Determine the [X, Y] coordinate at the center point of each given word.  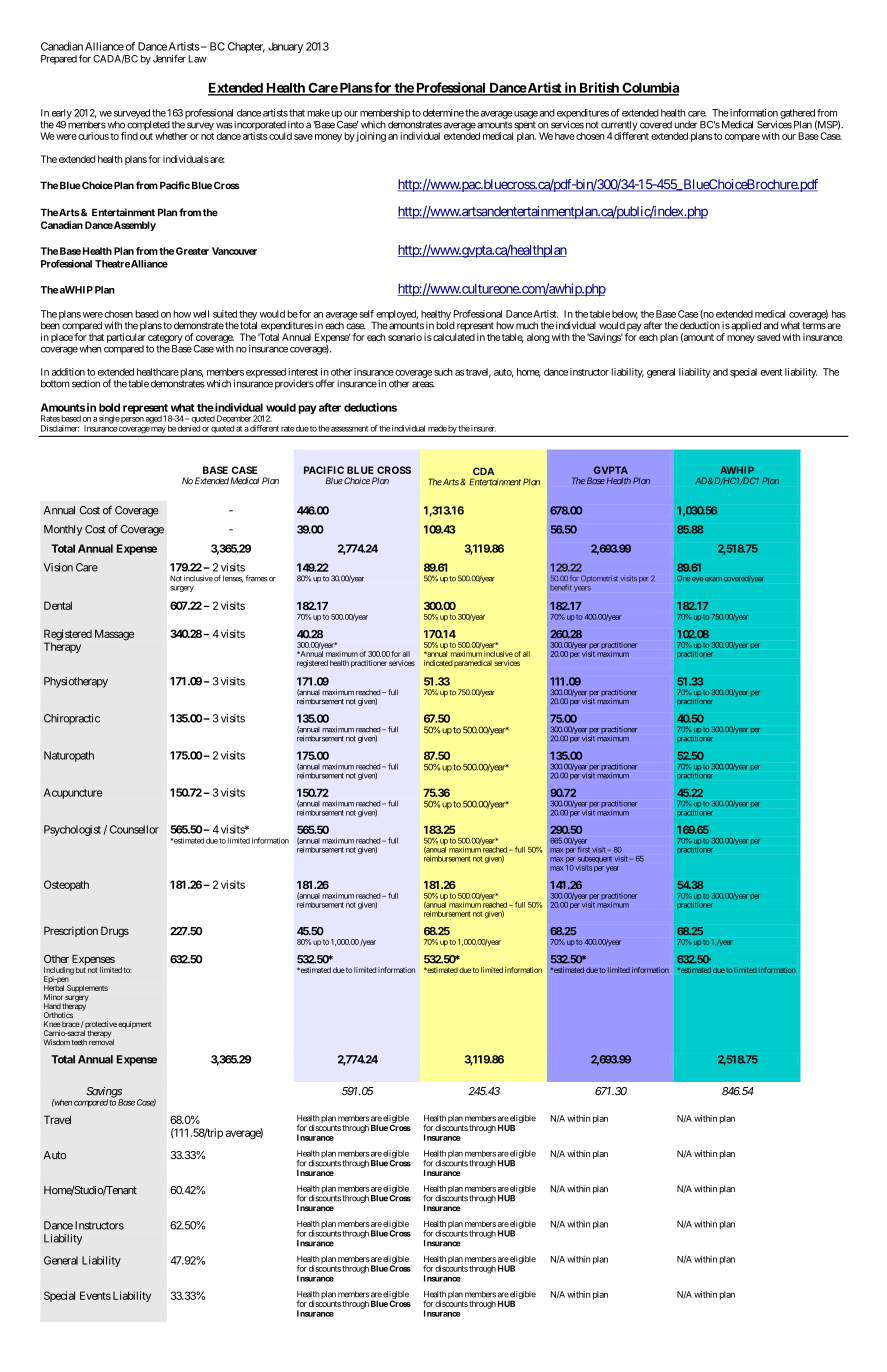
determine [443, 113]
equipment [134, 1025]
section [86, 384]
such [443, 372]
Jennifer [169, 58]
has [839, 314]
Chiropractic [72, 719]
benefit [561, 587]
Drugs [115, 932]
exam [713, 579]
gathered [797, 114]
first [584, 849]
